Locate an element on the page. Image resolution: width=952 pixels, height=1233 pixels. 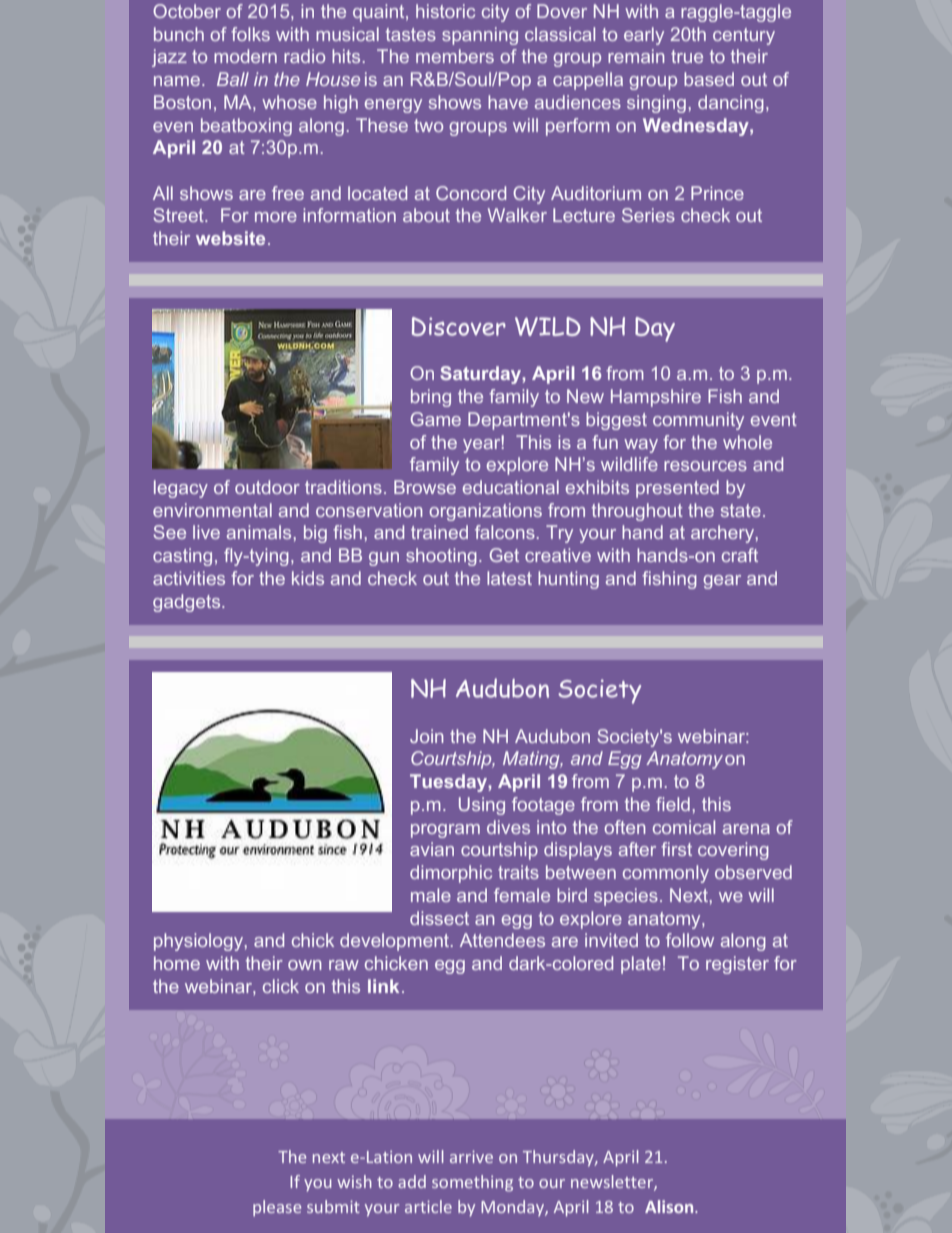
home is located at coordinates (177, 963).
